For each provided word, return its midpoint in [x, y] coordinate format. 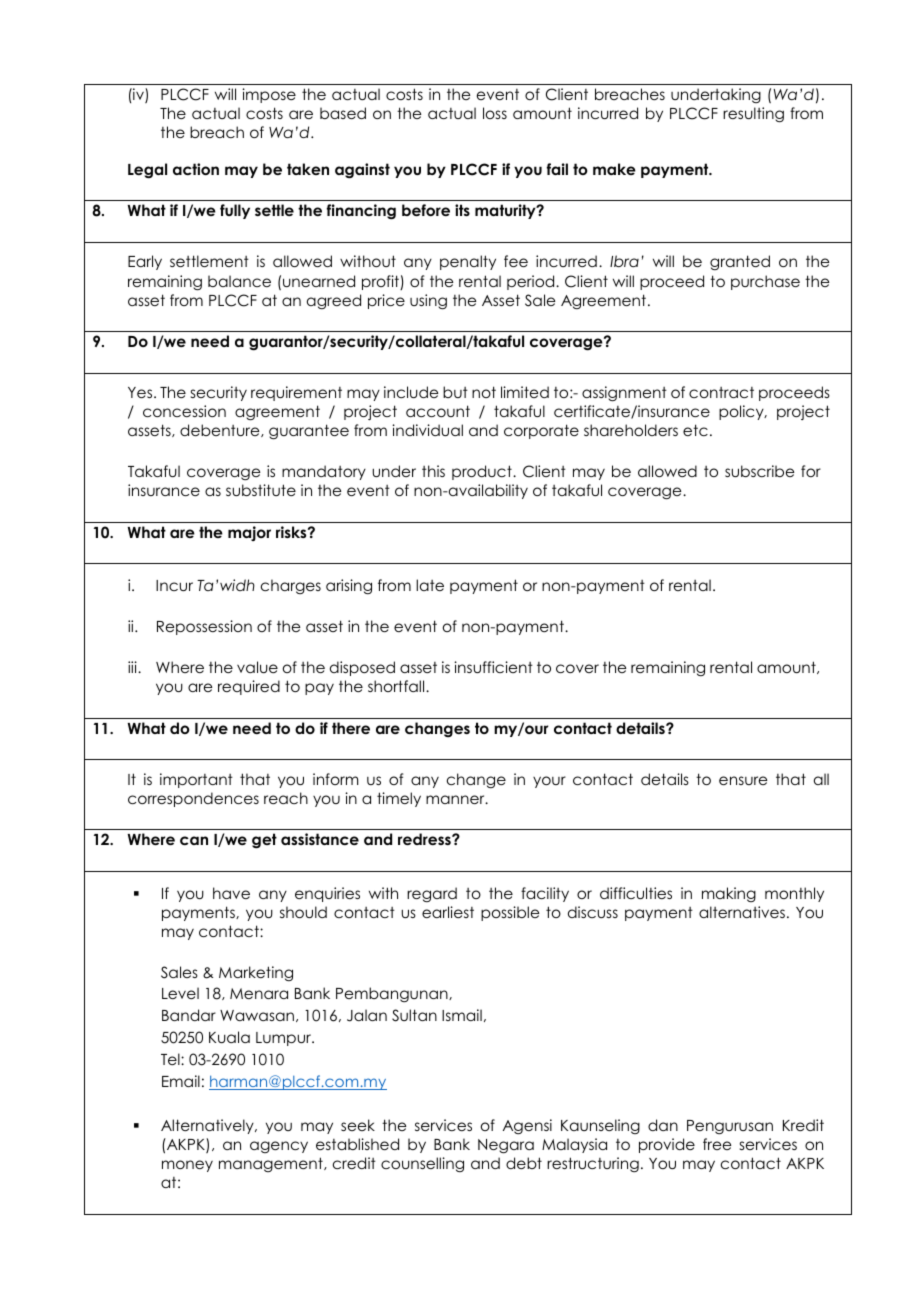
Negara [506, 1146]
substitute [261, 490]
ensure [743, 780]
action [196, 169]
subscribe [759, 471]
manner [456, 799]
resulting [753, 115]
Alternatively [208, 1126]
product [483, 472]
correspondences [193, 799]
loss [495, 113]
